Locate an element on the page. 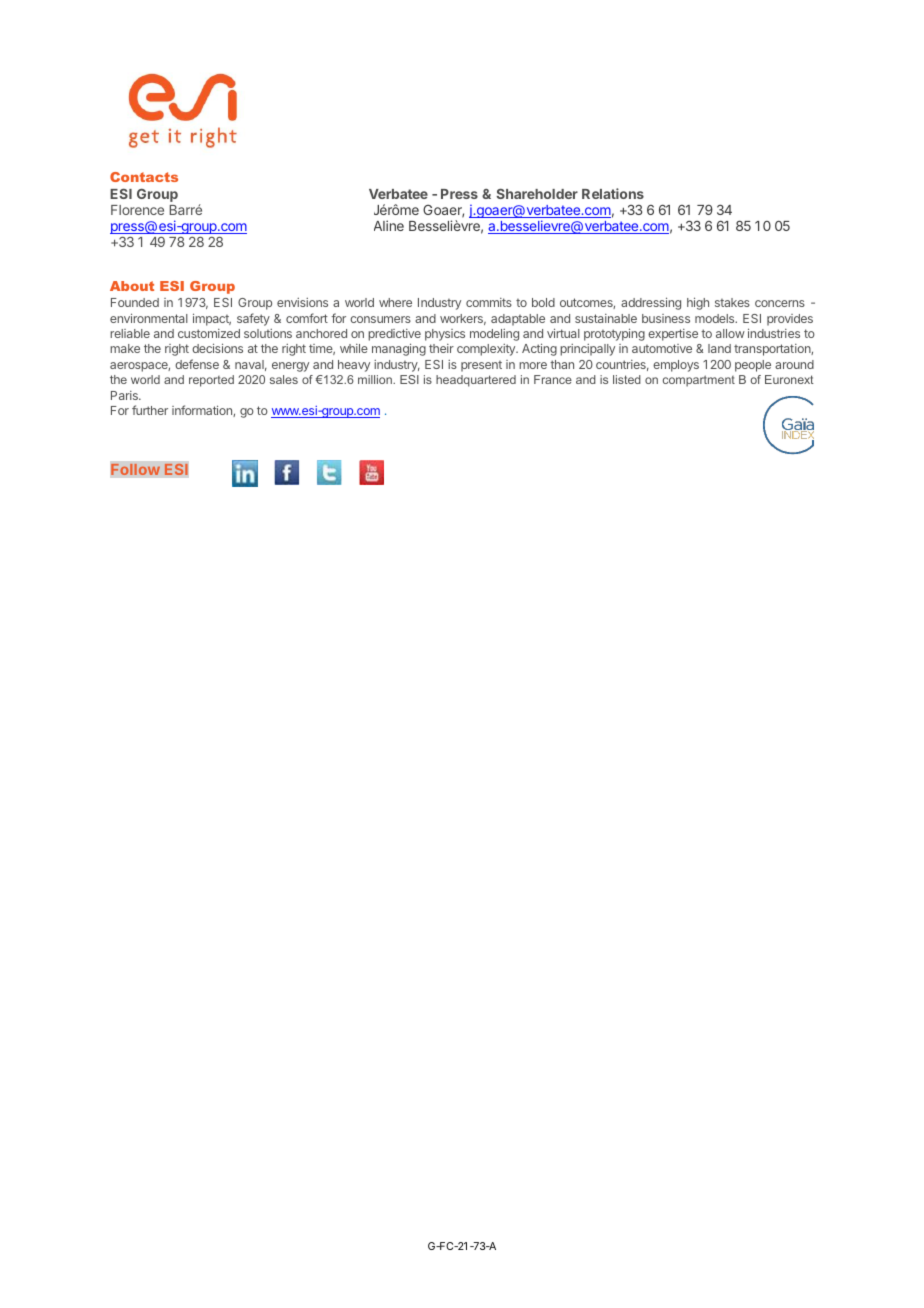 The image size is (924, 1308). Relations is located at coordinates (613, 193).
